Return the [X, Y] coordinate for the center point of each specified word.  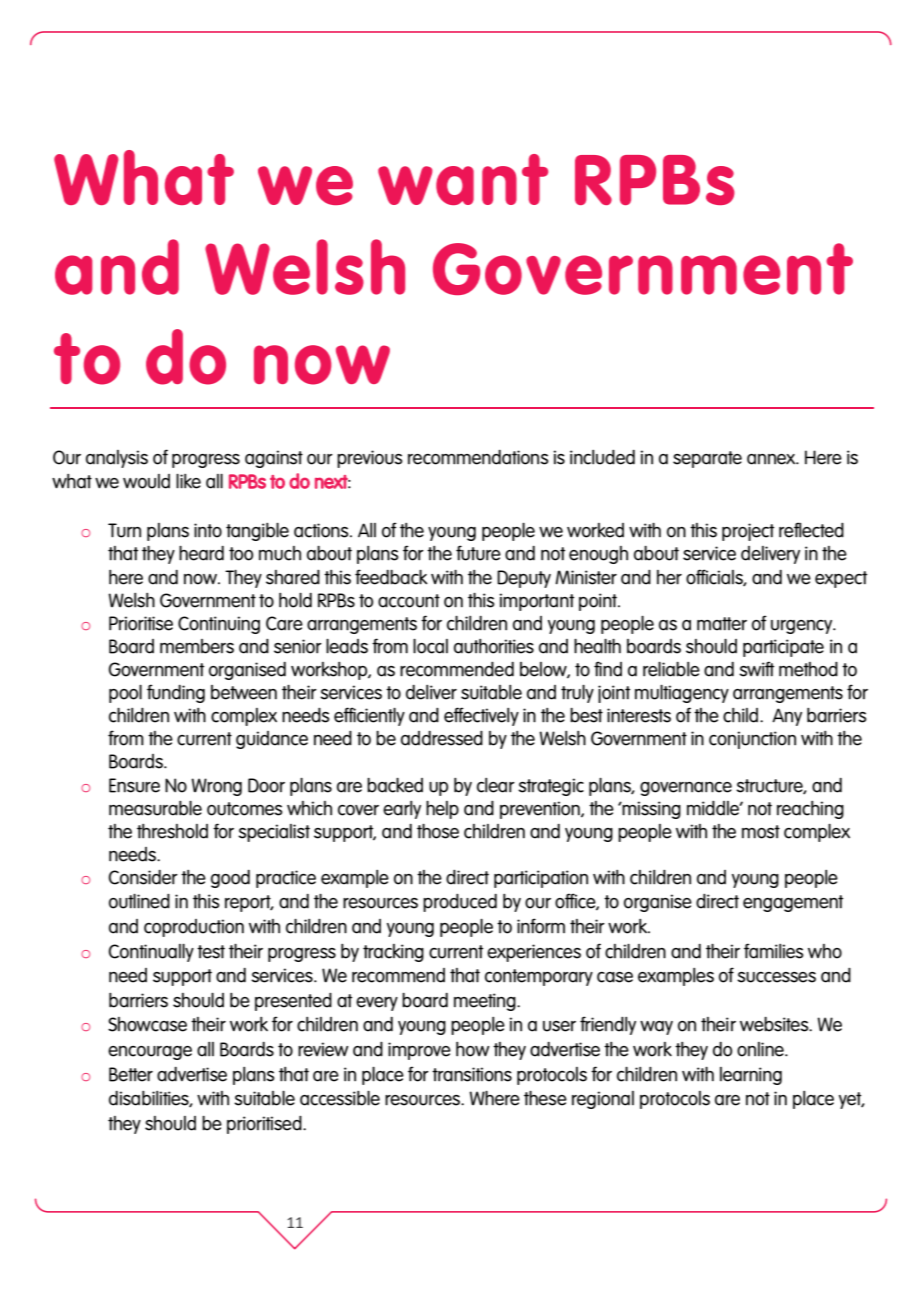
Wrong [216, 787]
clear [496, 785]
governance [686, 789]
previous [370, 459]
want [463, 179]
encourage [150, 1053]
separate [707, 459]
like [188, 481]
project [748, 532]
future [478, 553]
